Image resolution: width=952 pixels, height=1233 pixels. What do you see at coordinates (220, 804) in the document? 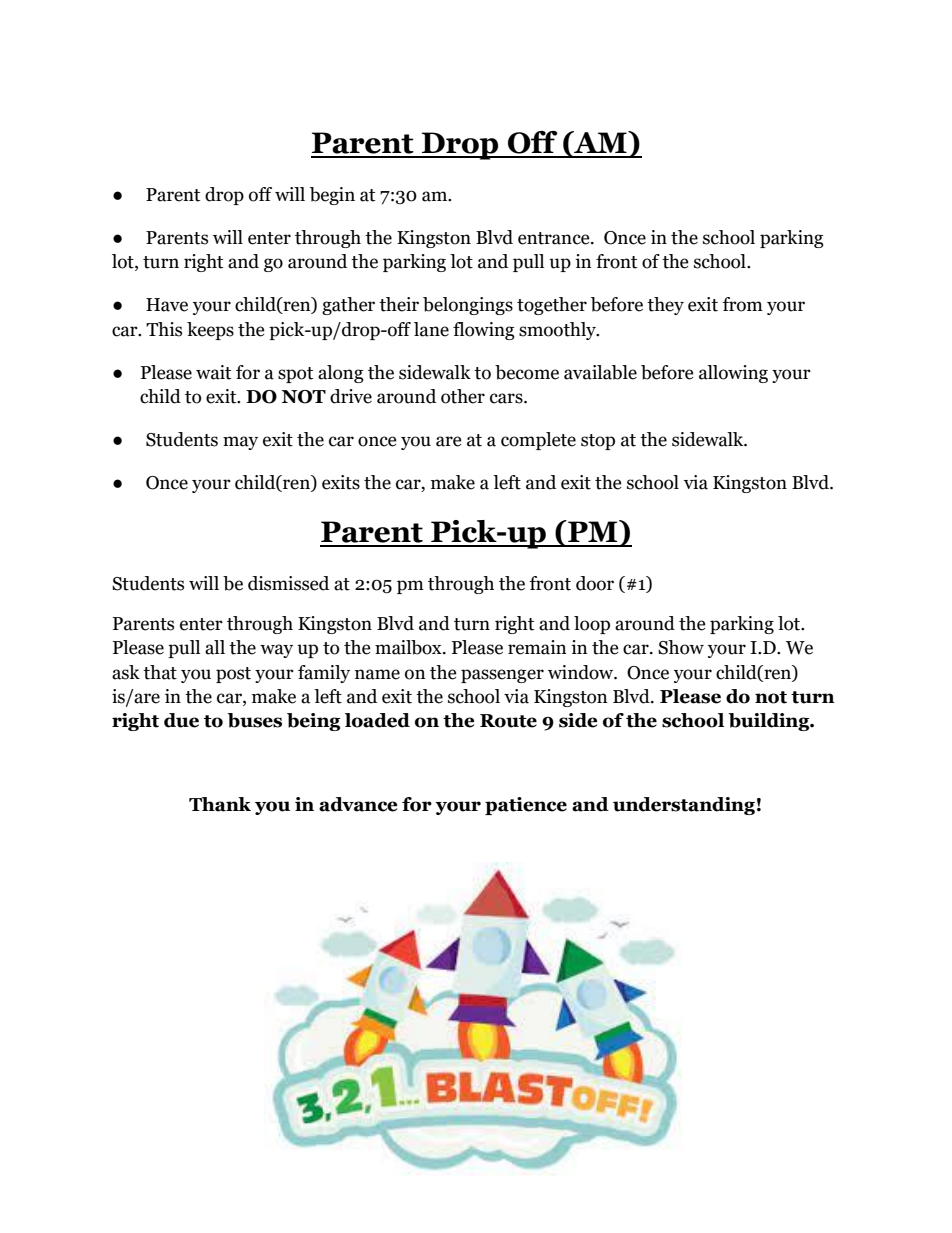
I see `Thank` at bounding box center [220, 804].
